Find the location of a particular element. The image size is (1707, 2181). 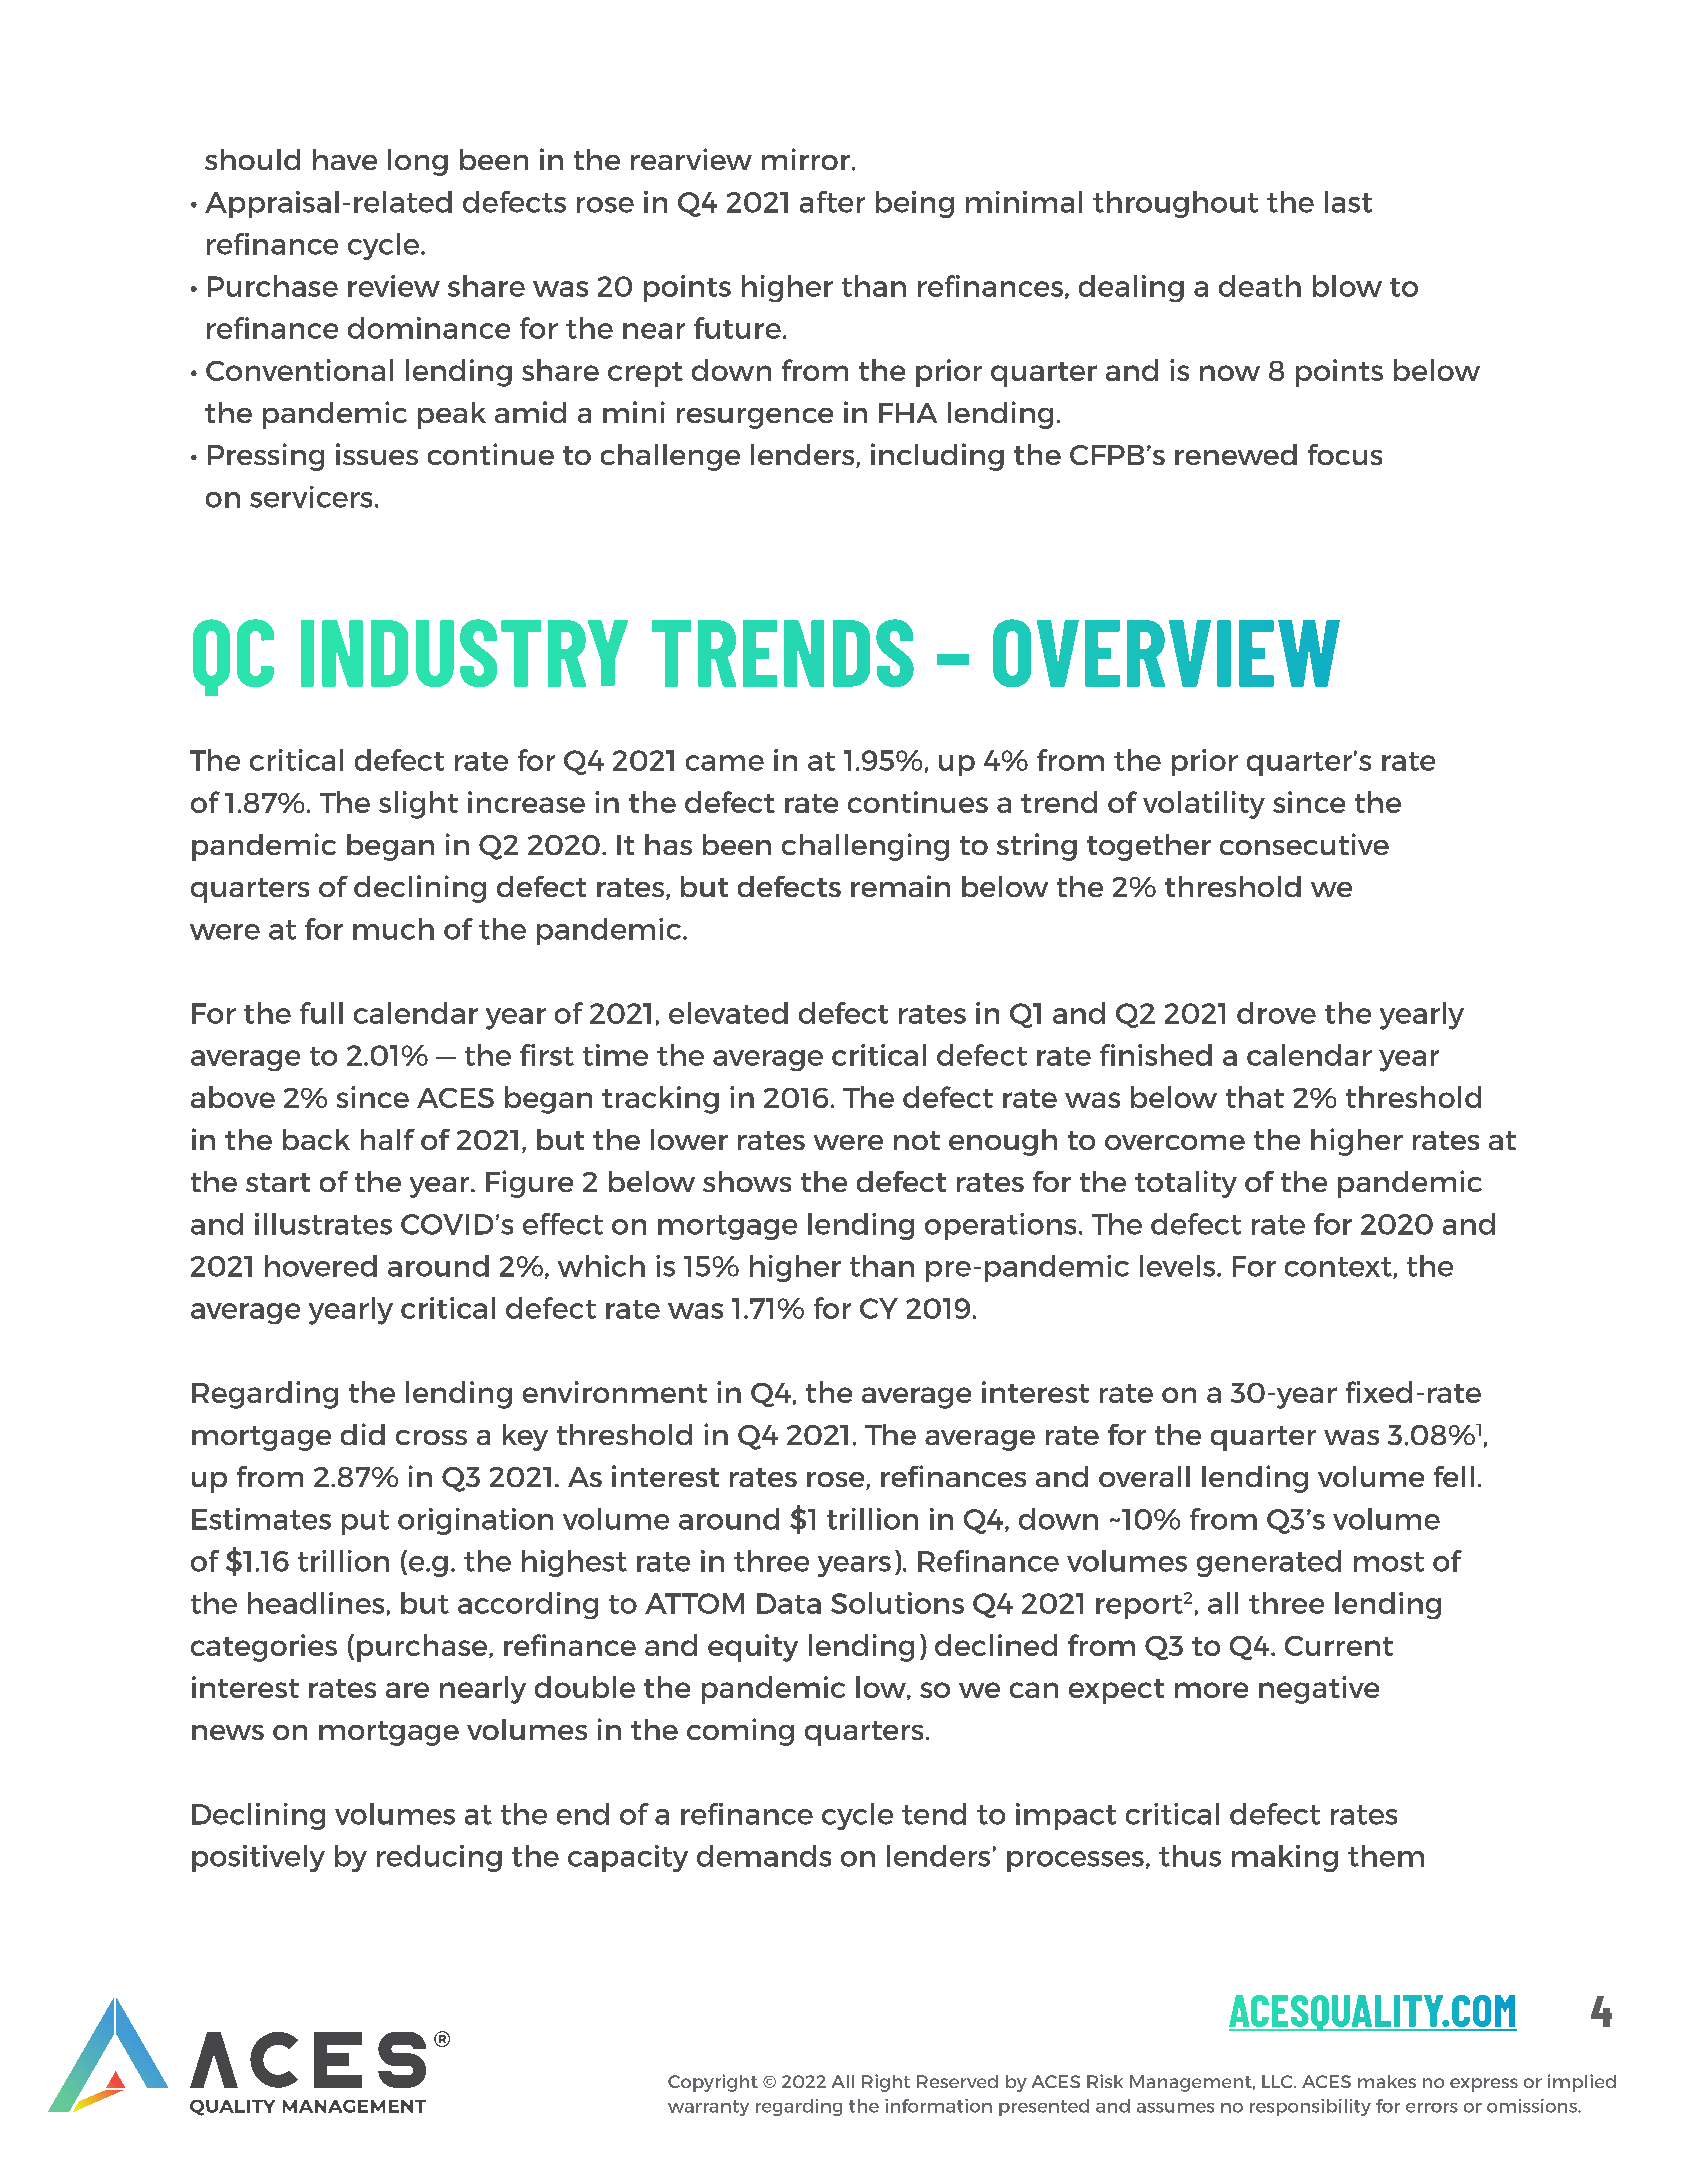

long is located at coordinates (418, 162).
